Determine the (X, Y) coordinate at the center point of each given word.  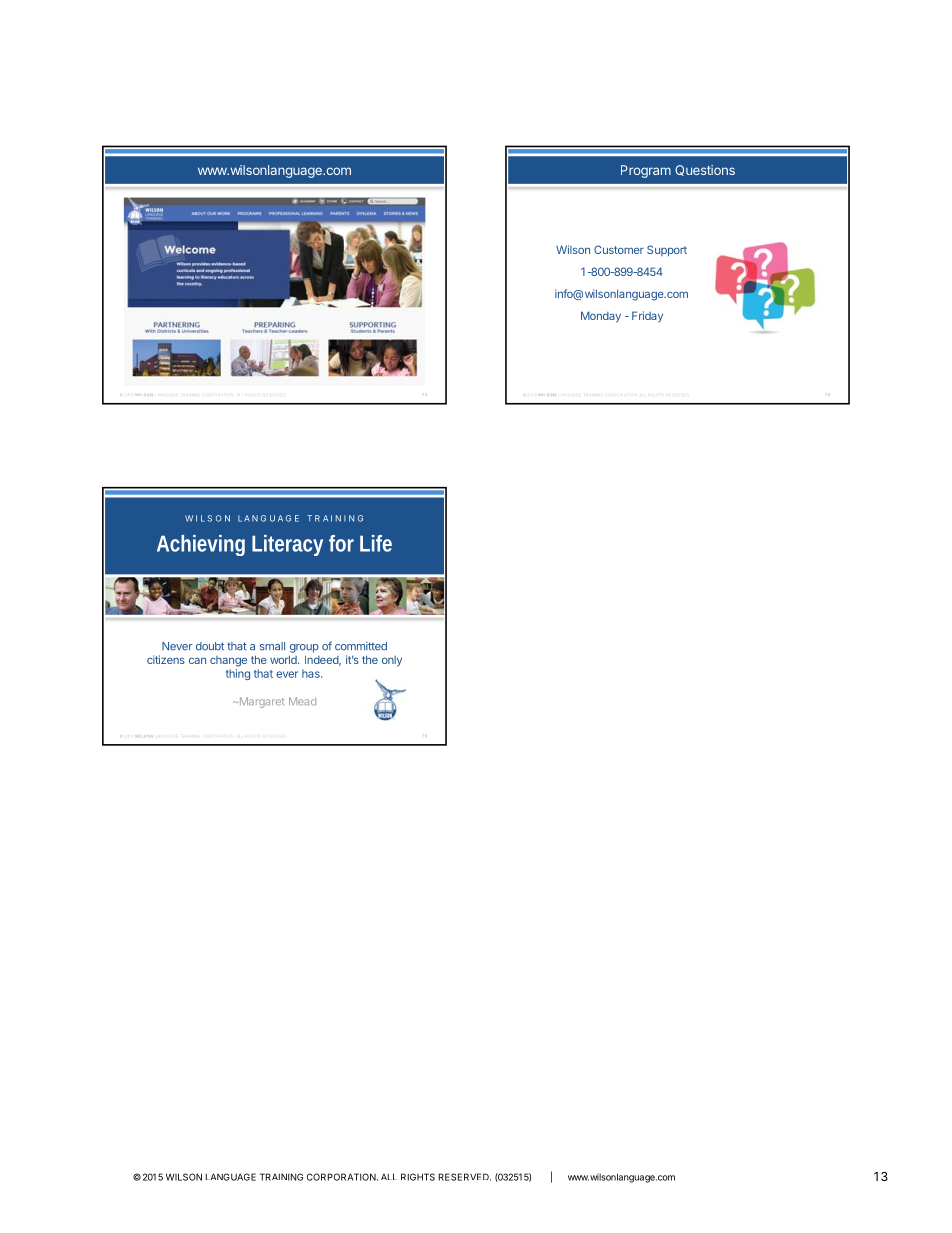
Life (376, 543)
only (392, 661)
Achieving (201, 545)
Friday (647, 317)
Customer (619, 249)
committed (361, 646)
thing (238, 674)
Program (646, 171)
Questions (705, 170)
